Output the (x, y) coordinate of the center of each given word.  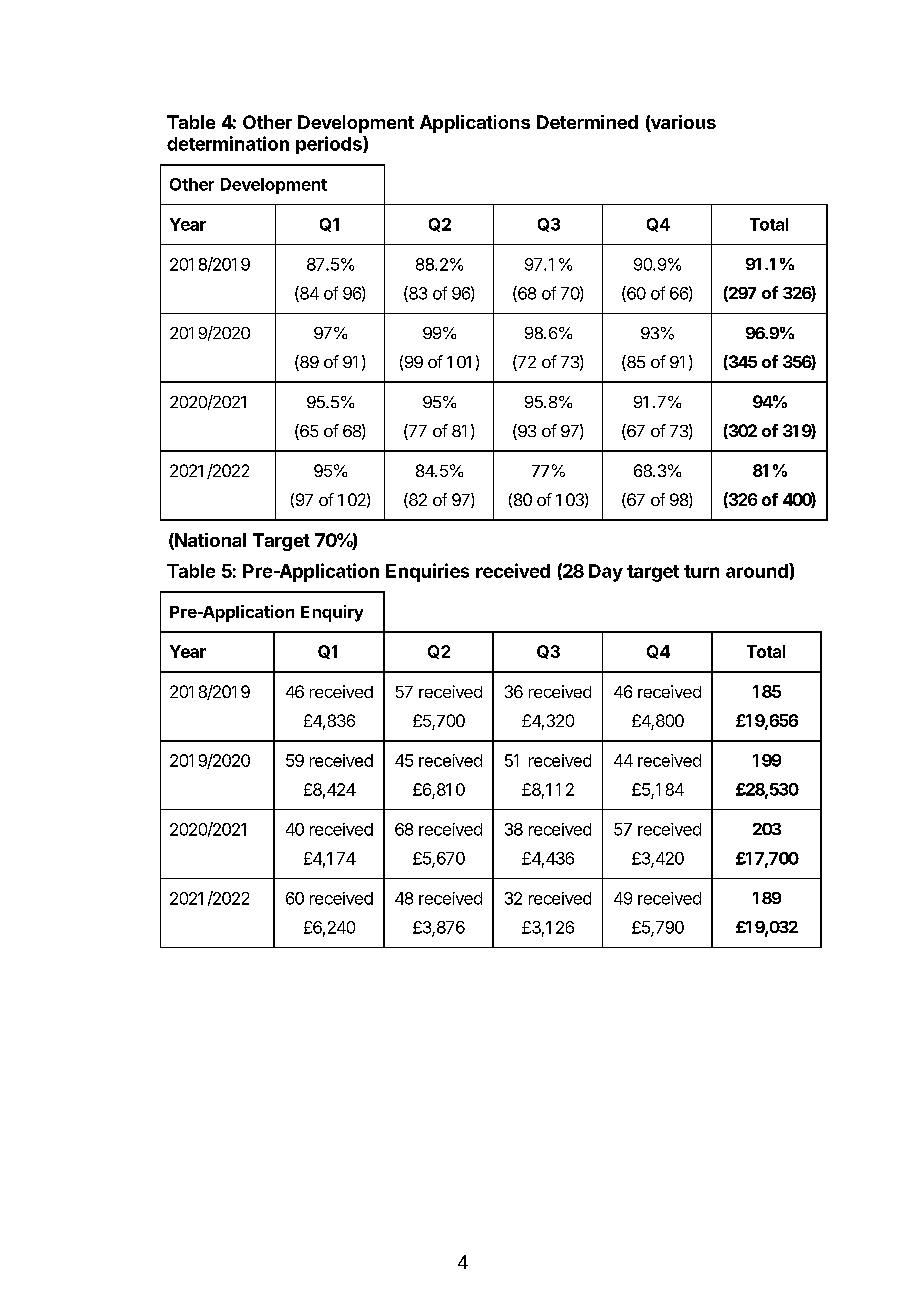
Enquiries (427, 572)
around (758, 570)
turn (701, 571)
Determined (587, 122)
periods (330, 145)
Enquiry (332, 613)
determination (228, 143)
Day (606, 573)
